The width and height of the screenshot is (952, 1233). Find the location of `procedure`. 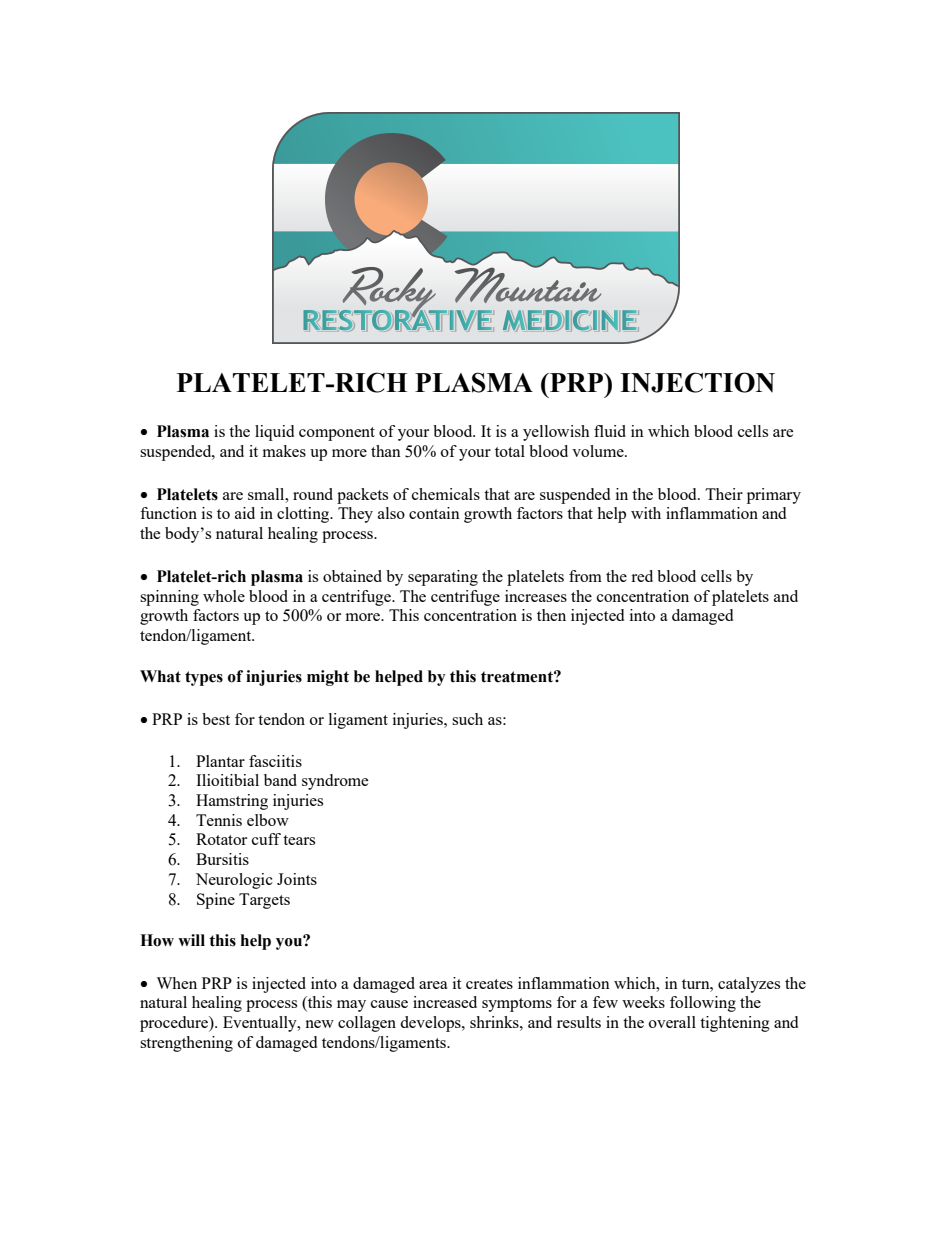

procedure is located at coordinates (175, 1024).
